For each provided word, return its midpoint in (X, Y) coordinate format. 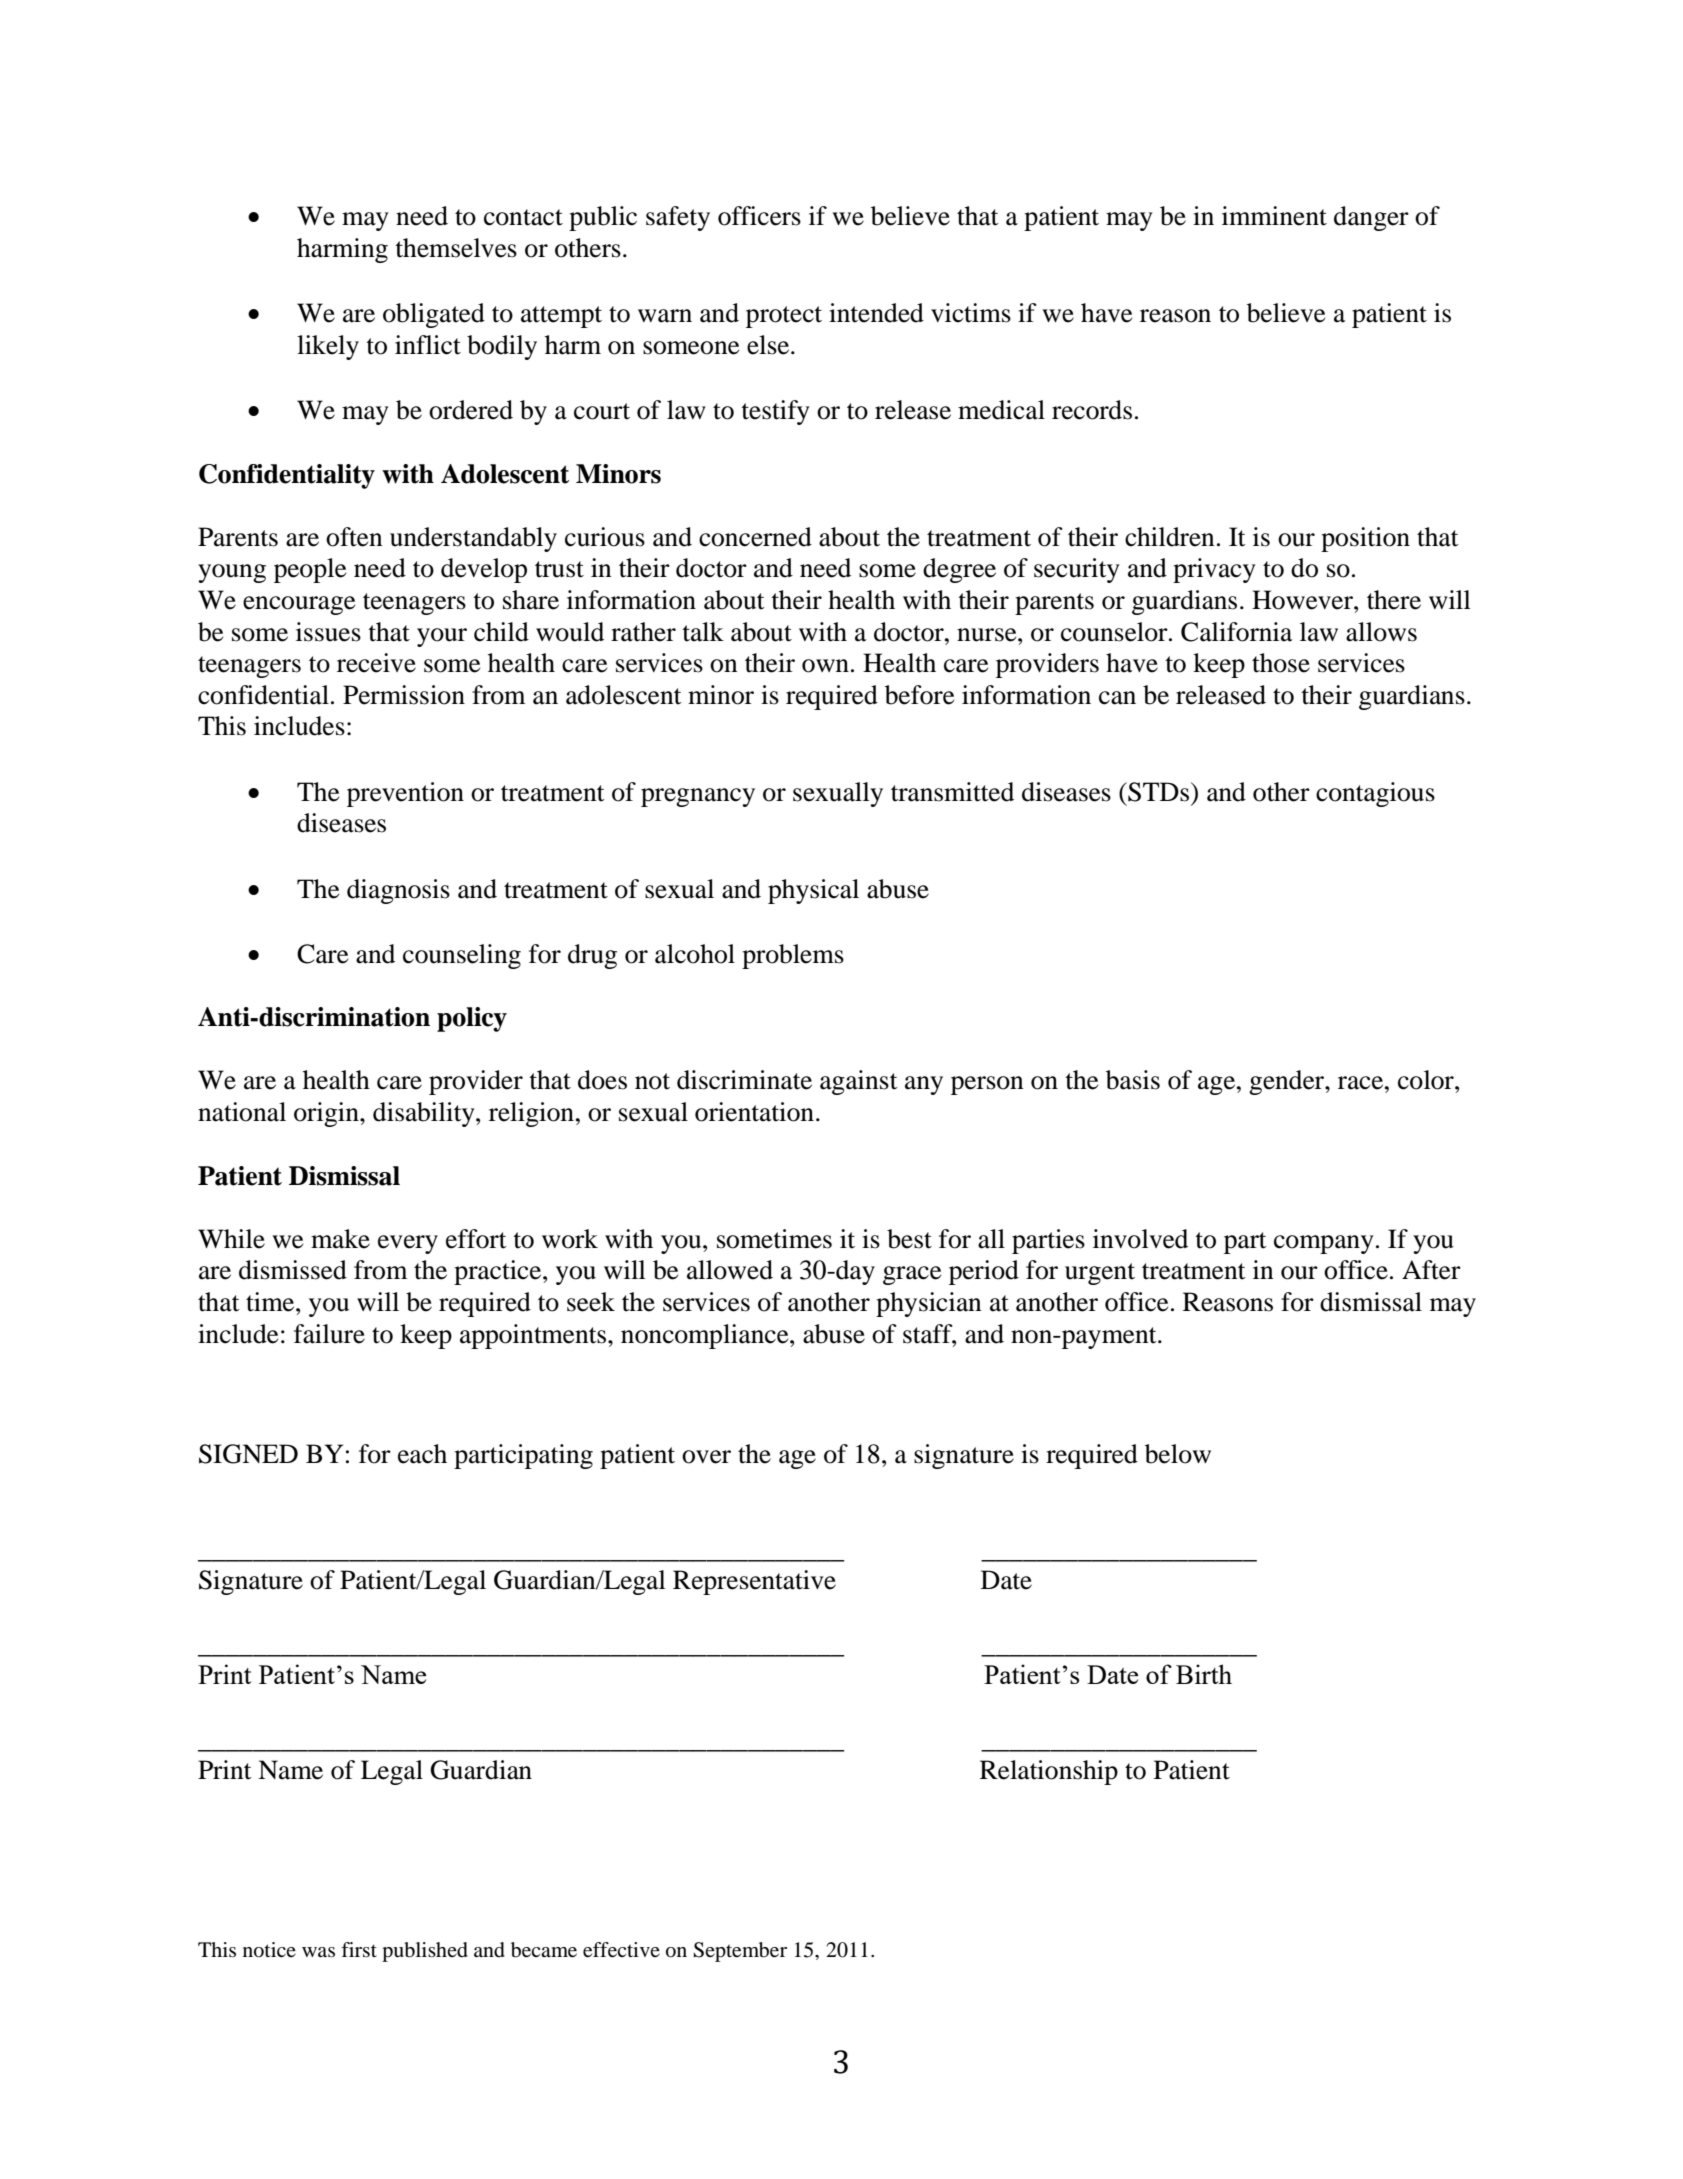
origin (327, 1114)
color (1427, 1080)
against (859, 1082)
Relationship (1049, 1772)
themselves (456, 248)
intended (876, 313)
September (740, 1952)
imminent (1274, 216)
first (359, 1949)
